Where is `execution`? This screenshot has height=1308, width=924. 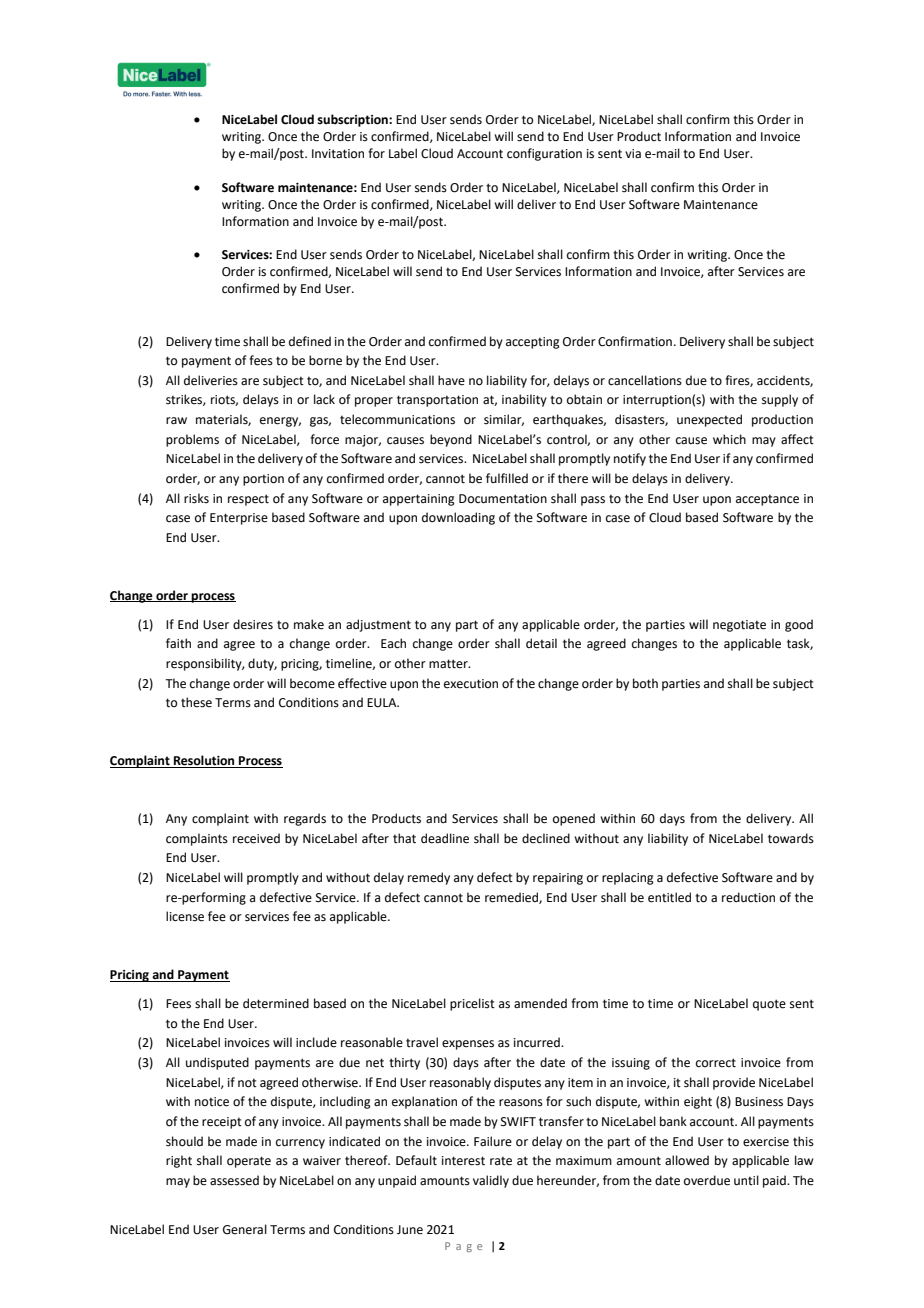 execution is located at coordinates (471, 684).
